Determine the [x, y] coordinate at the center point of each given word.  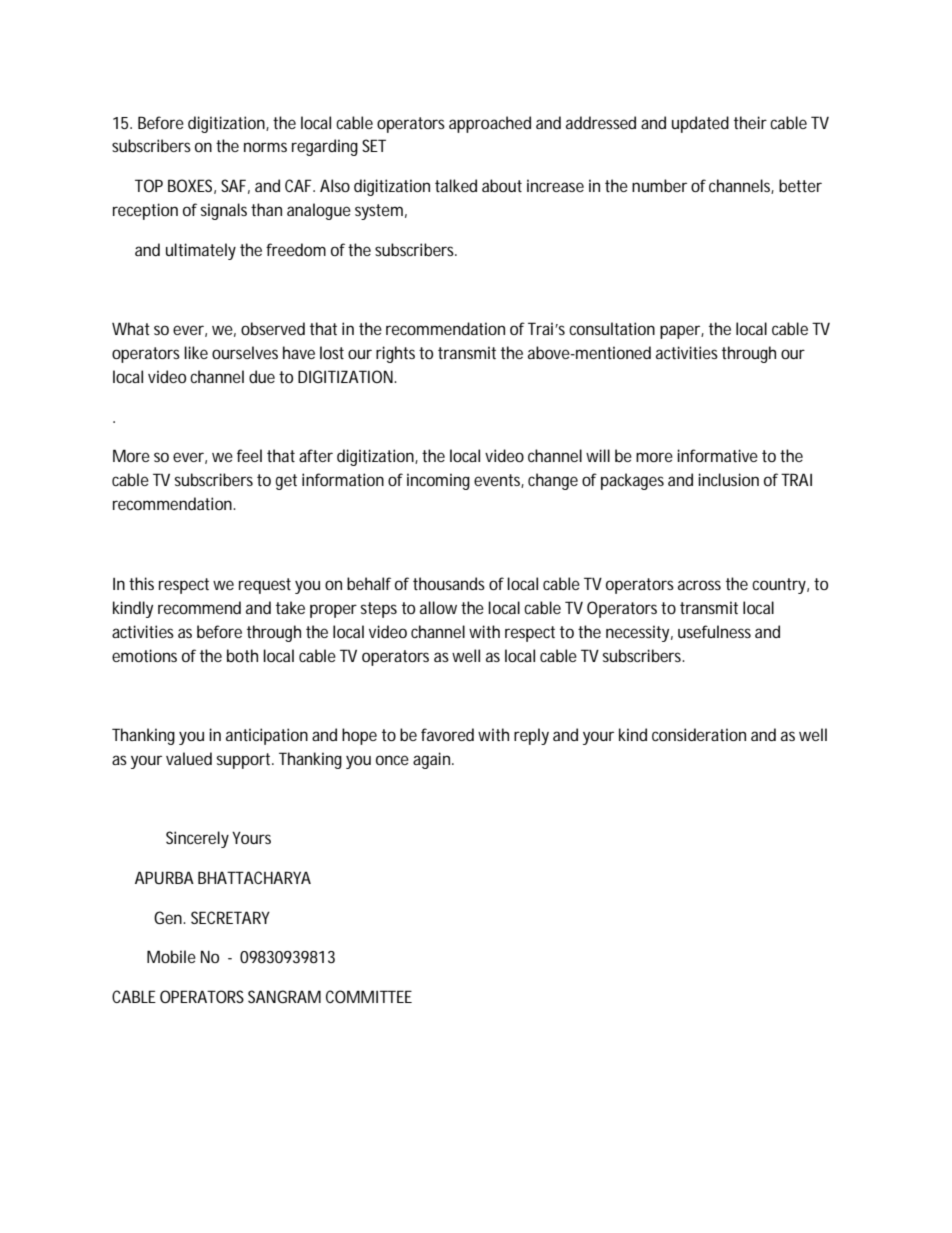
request [265, 586]
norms [265, 147]
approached [490, 124]
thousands [449, 583]
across [699, 585]
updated [700, 124]
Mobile [171, 956]
